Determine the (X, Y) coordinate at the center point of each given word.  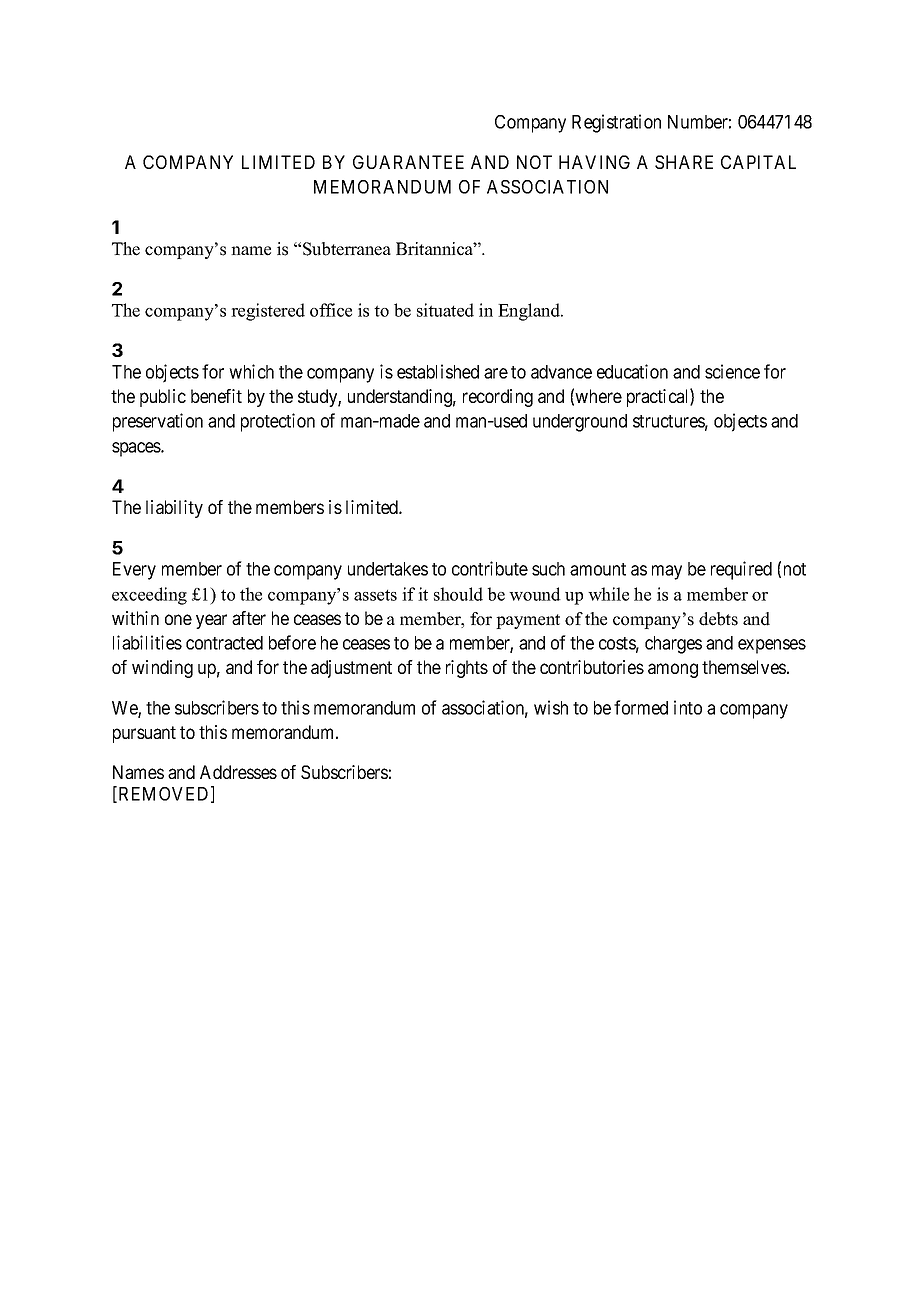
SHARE (684, 162)
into (688, 707)
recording (498, 398)
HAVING (594, 162)
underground (580, 423)
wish (551, 707)
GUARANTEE (408, 162)
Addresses (238, 772)
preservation (158, 422)
